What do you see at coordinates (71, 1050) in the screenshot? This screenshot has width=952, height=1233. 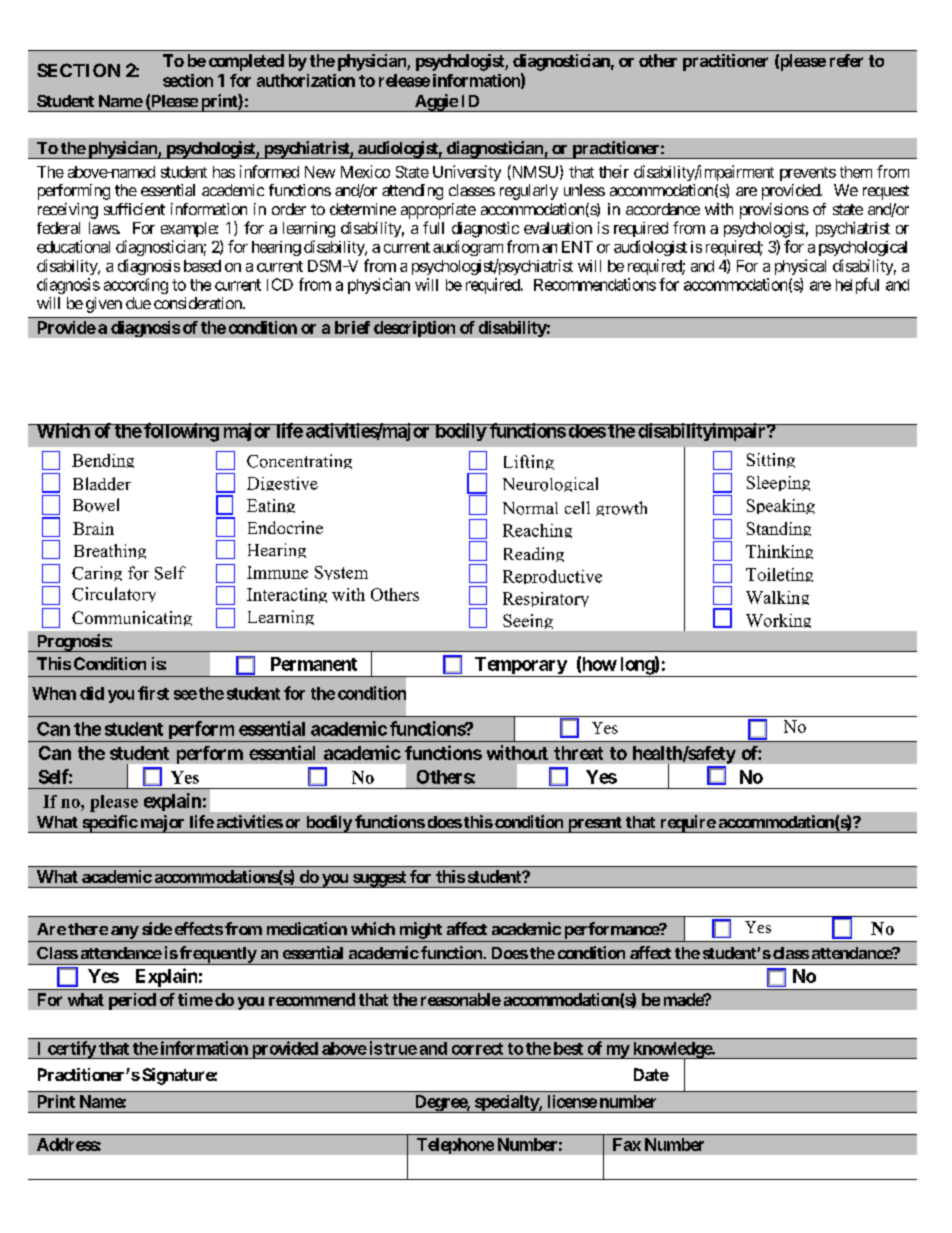 I see `certify` at bounding box center [71, 1050].
